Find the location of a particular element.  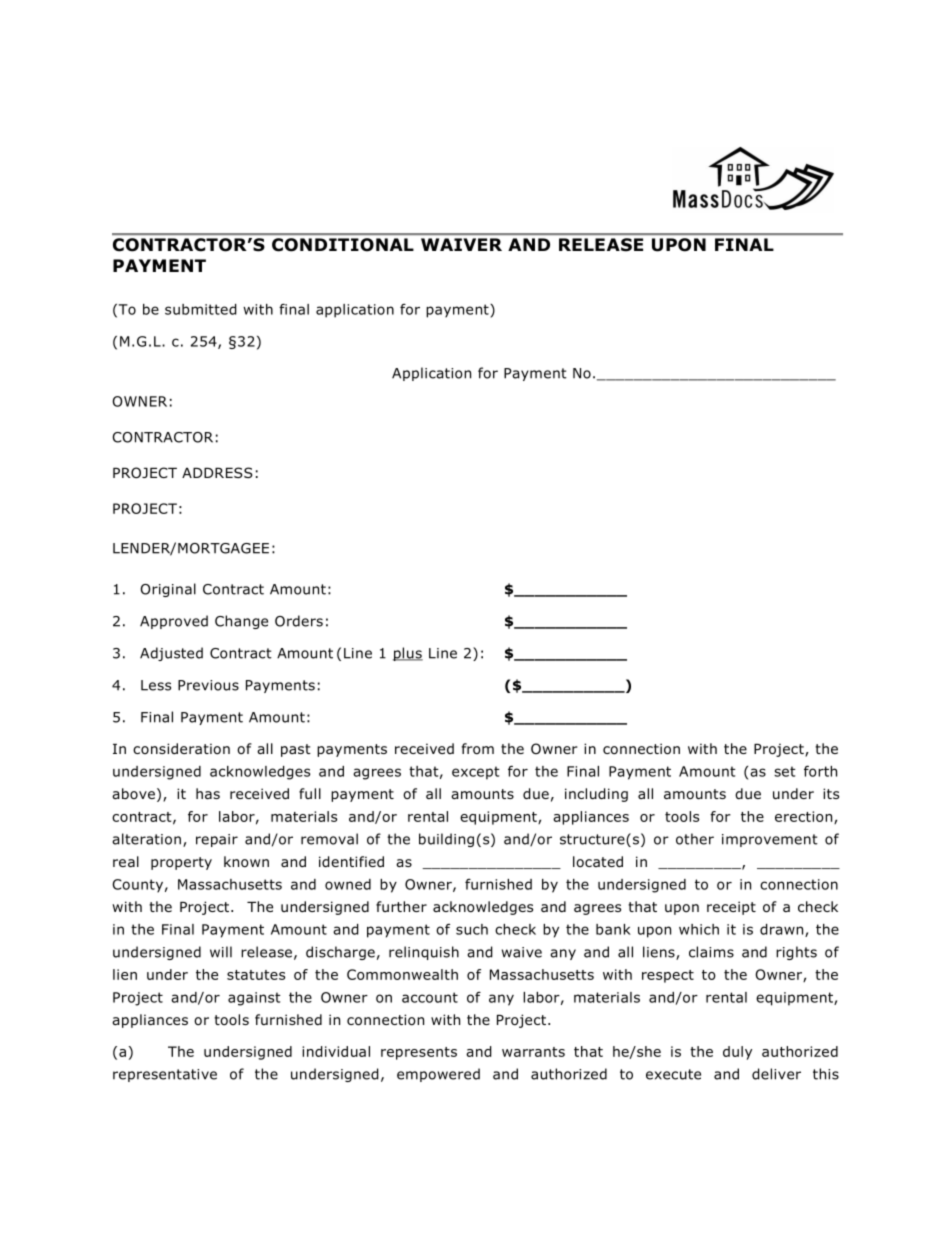

ADDRESS is located at coordinates (217, 472).
